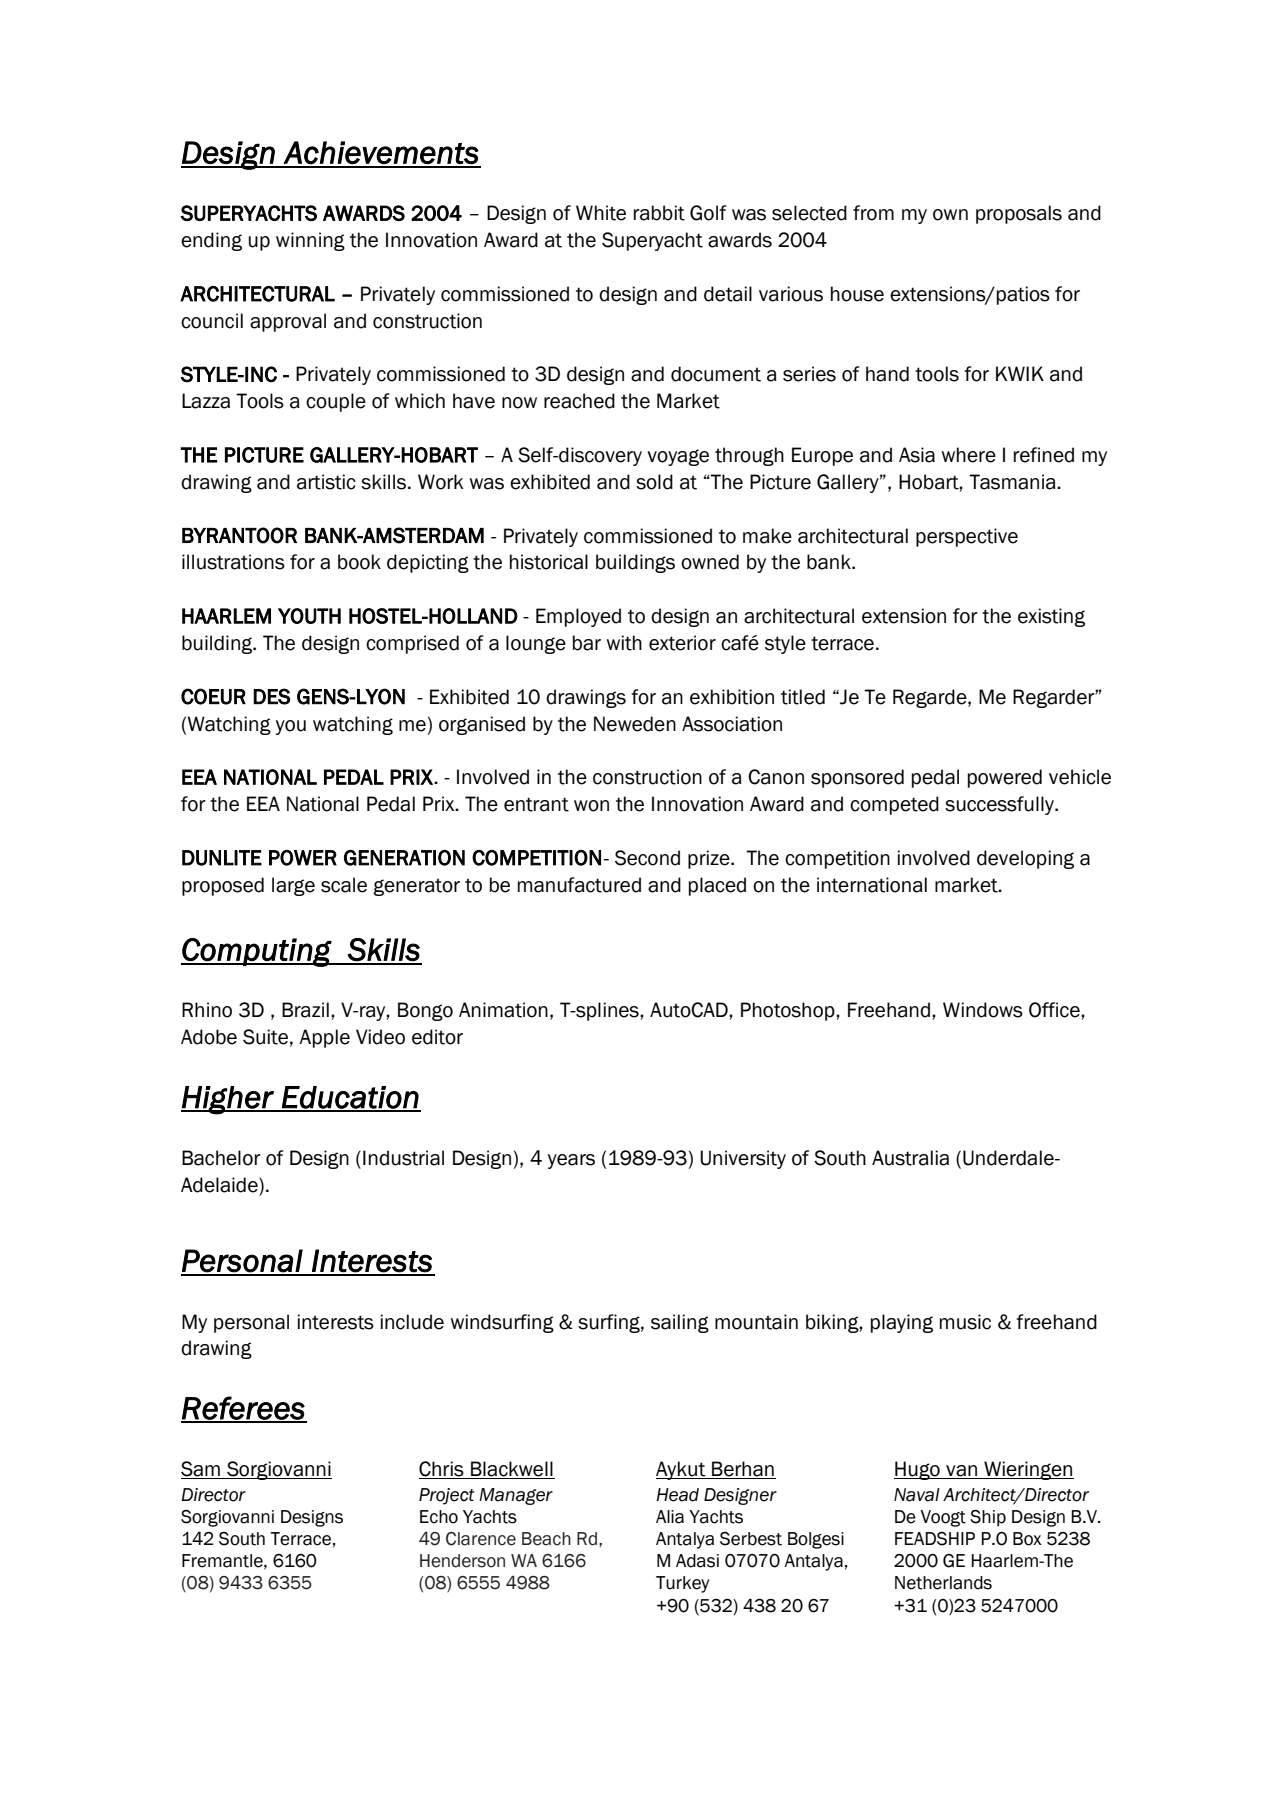 Image resolution: width=1268 pixels, height=1794 pixels. Describe the element at coordinates (350, 1098) in the page. I see `Education` at that location.
